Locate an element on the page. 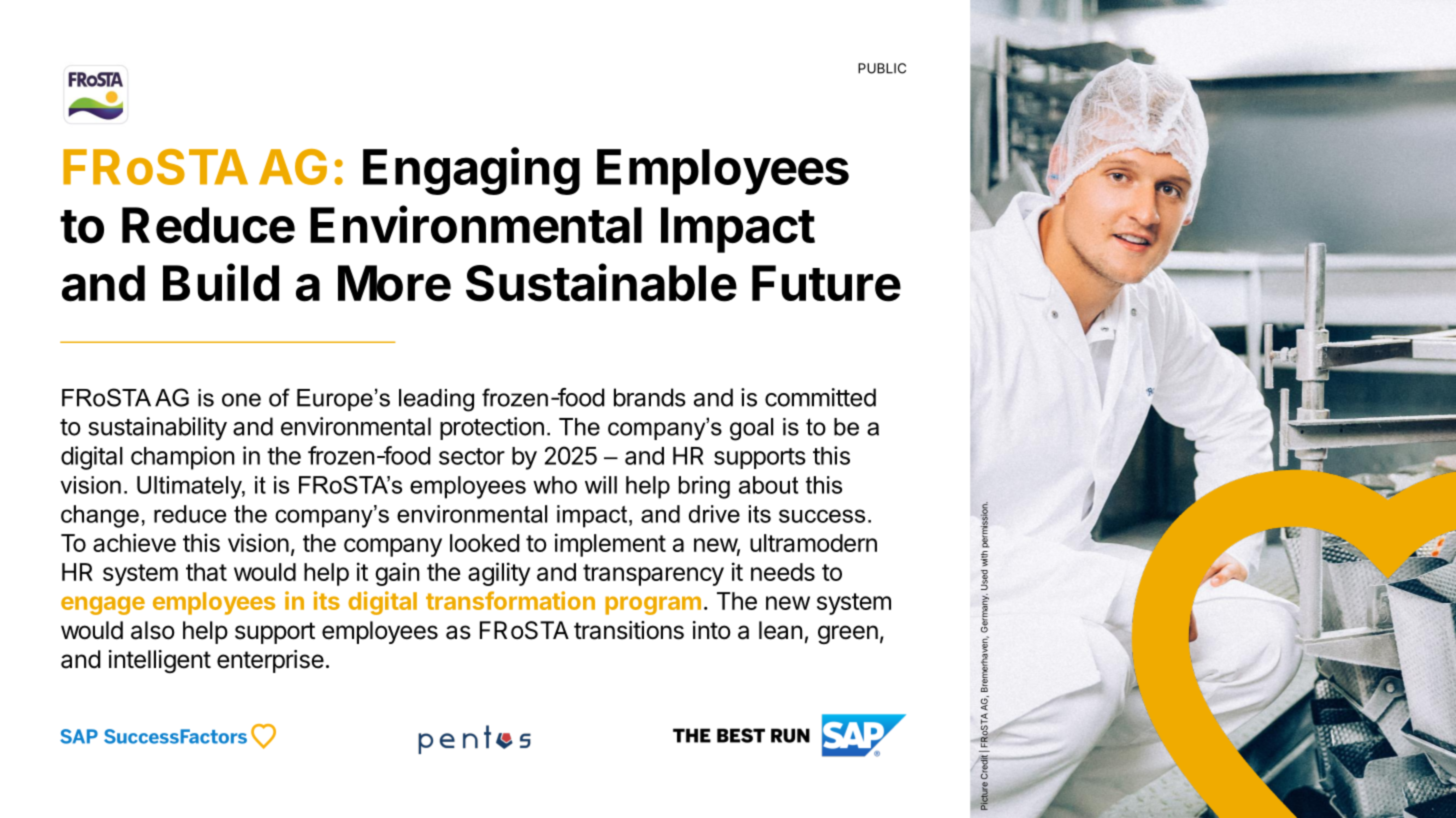 This image has height=818, width=1456. transformation is located at coordinates (510, 600).
